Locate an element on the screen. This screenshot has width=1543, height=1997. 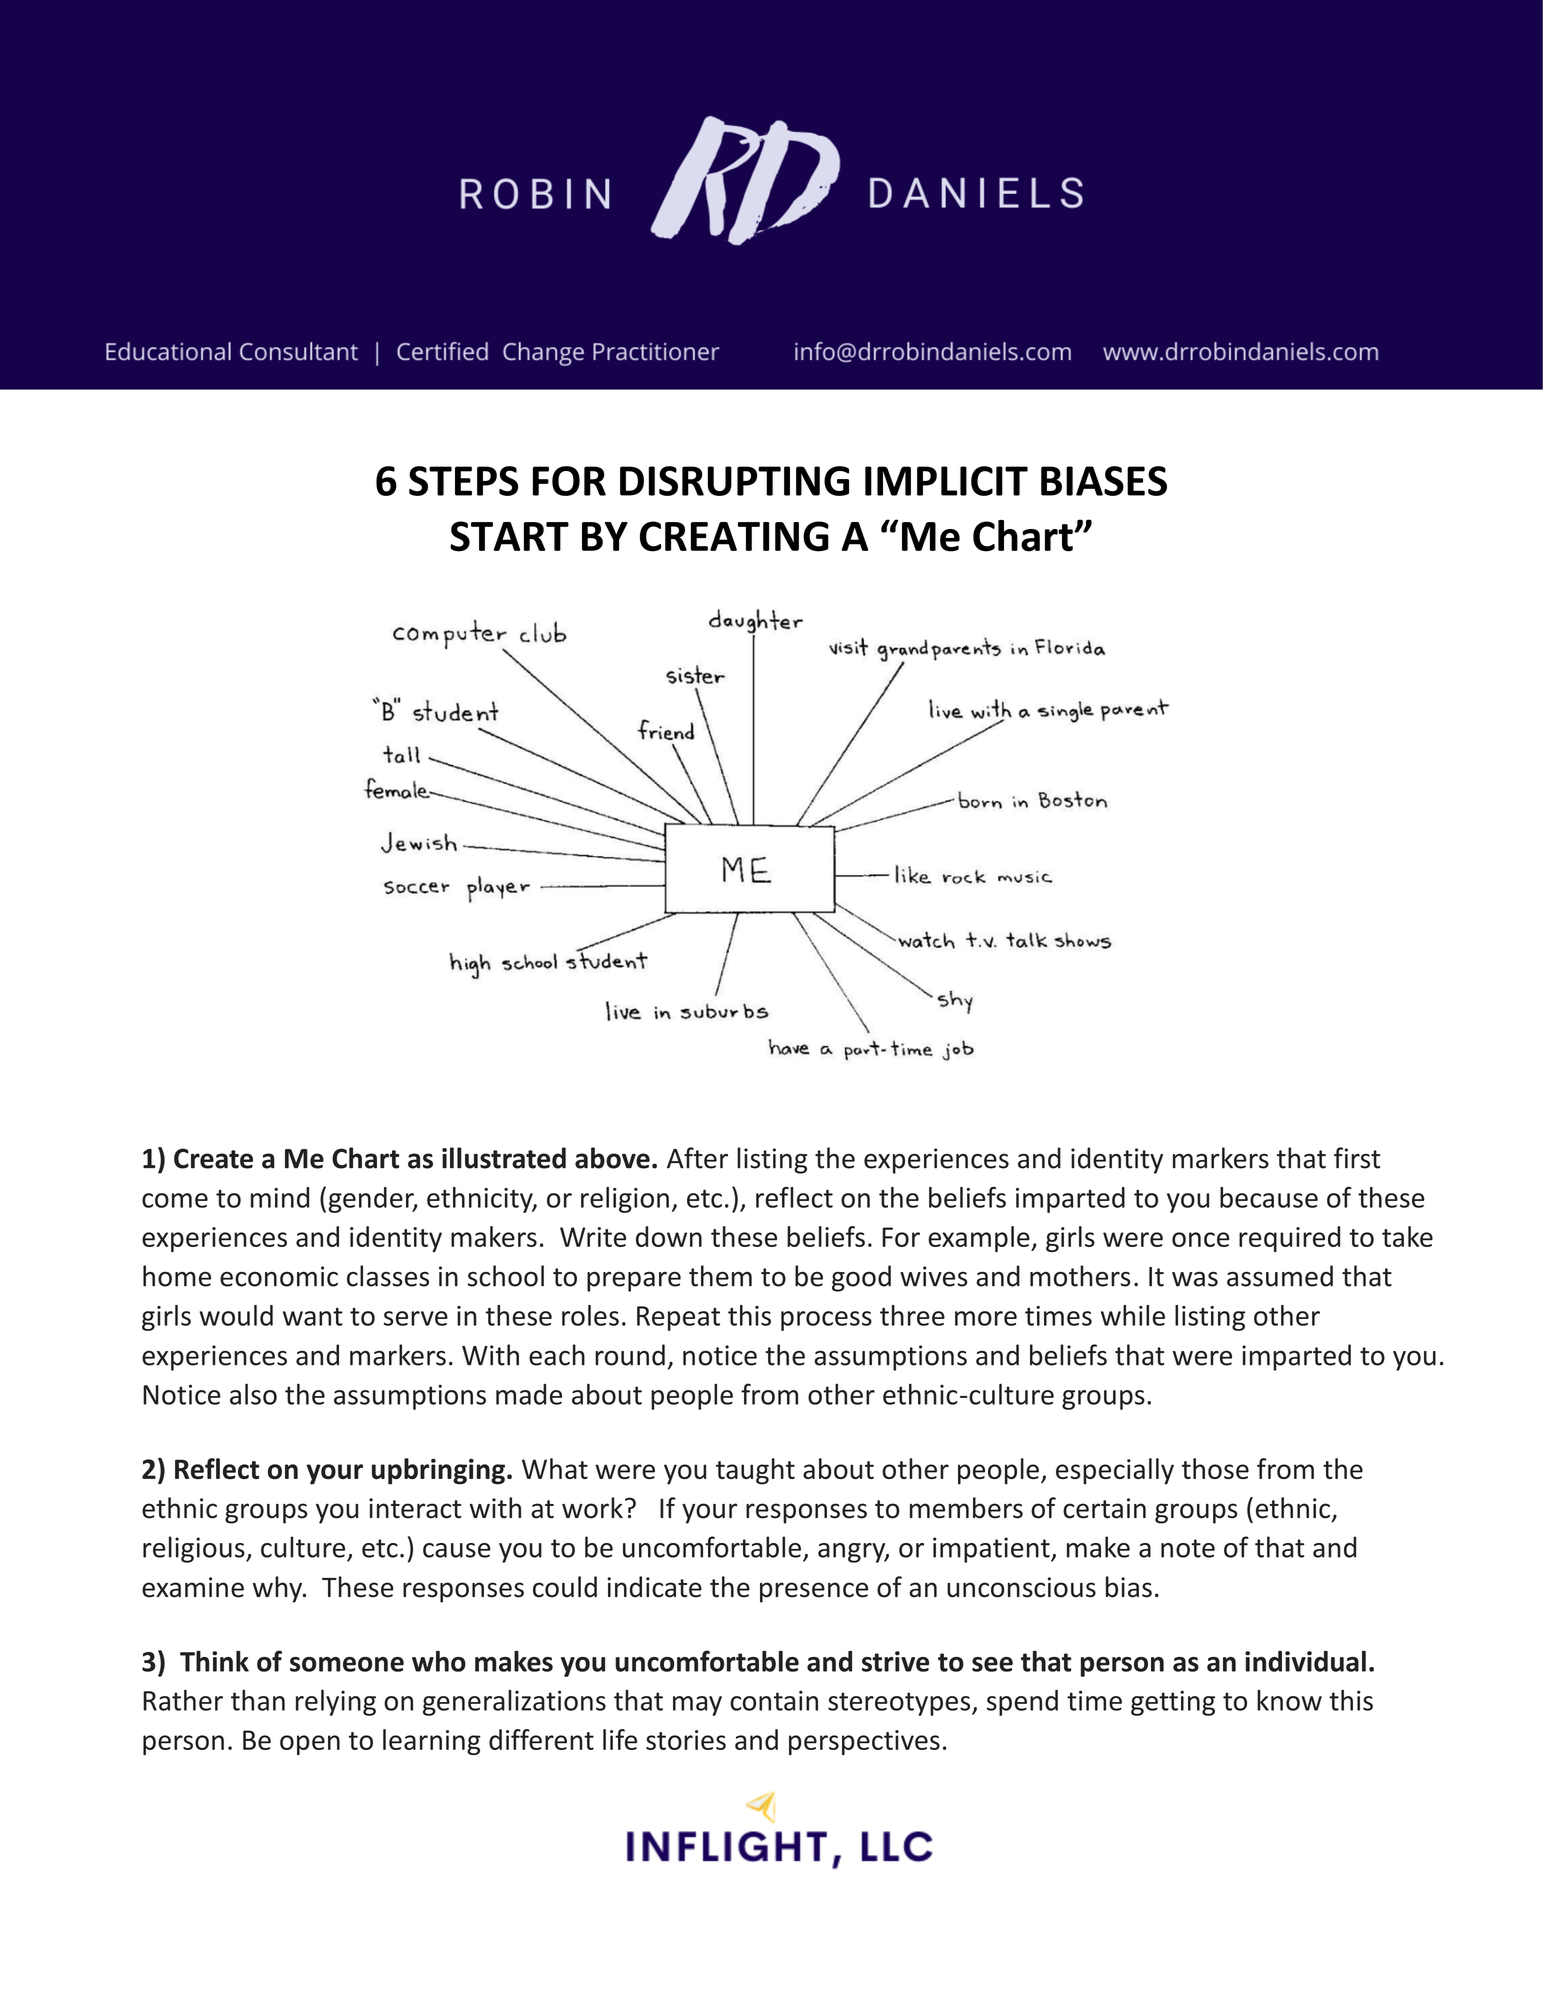
Create is located at coordinates (213, 1158).
